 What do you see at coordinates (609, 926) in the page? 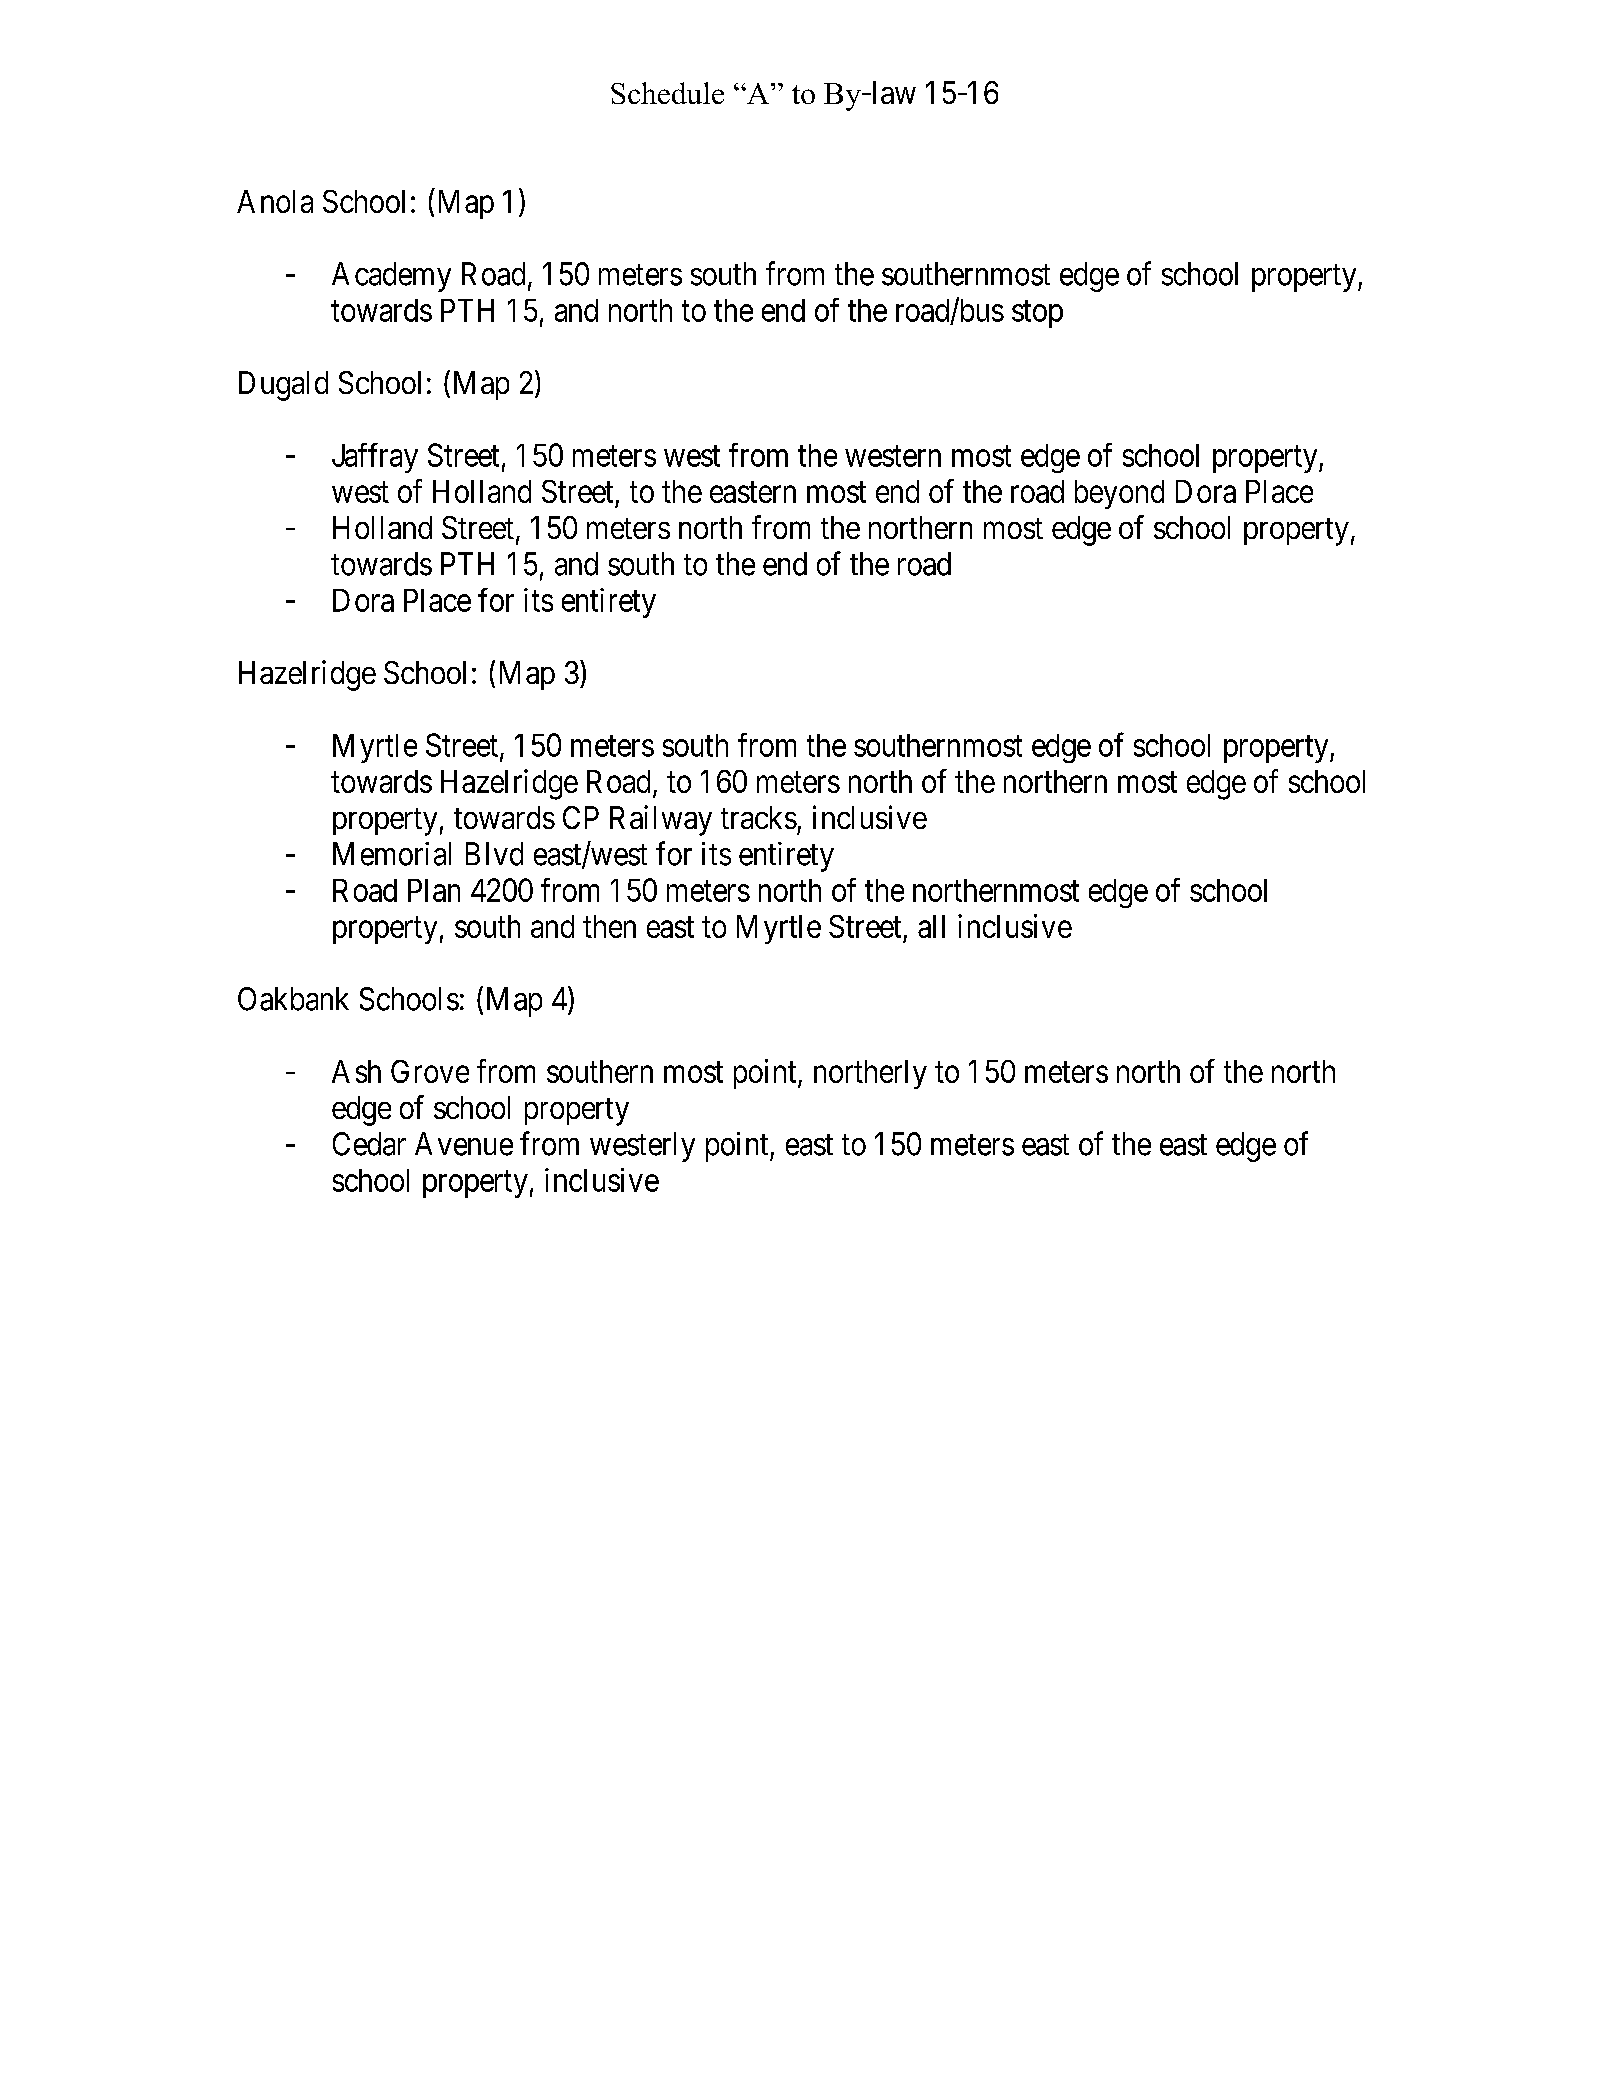
I see `then` at bounding box center [609, 926].
